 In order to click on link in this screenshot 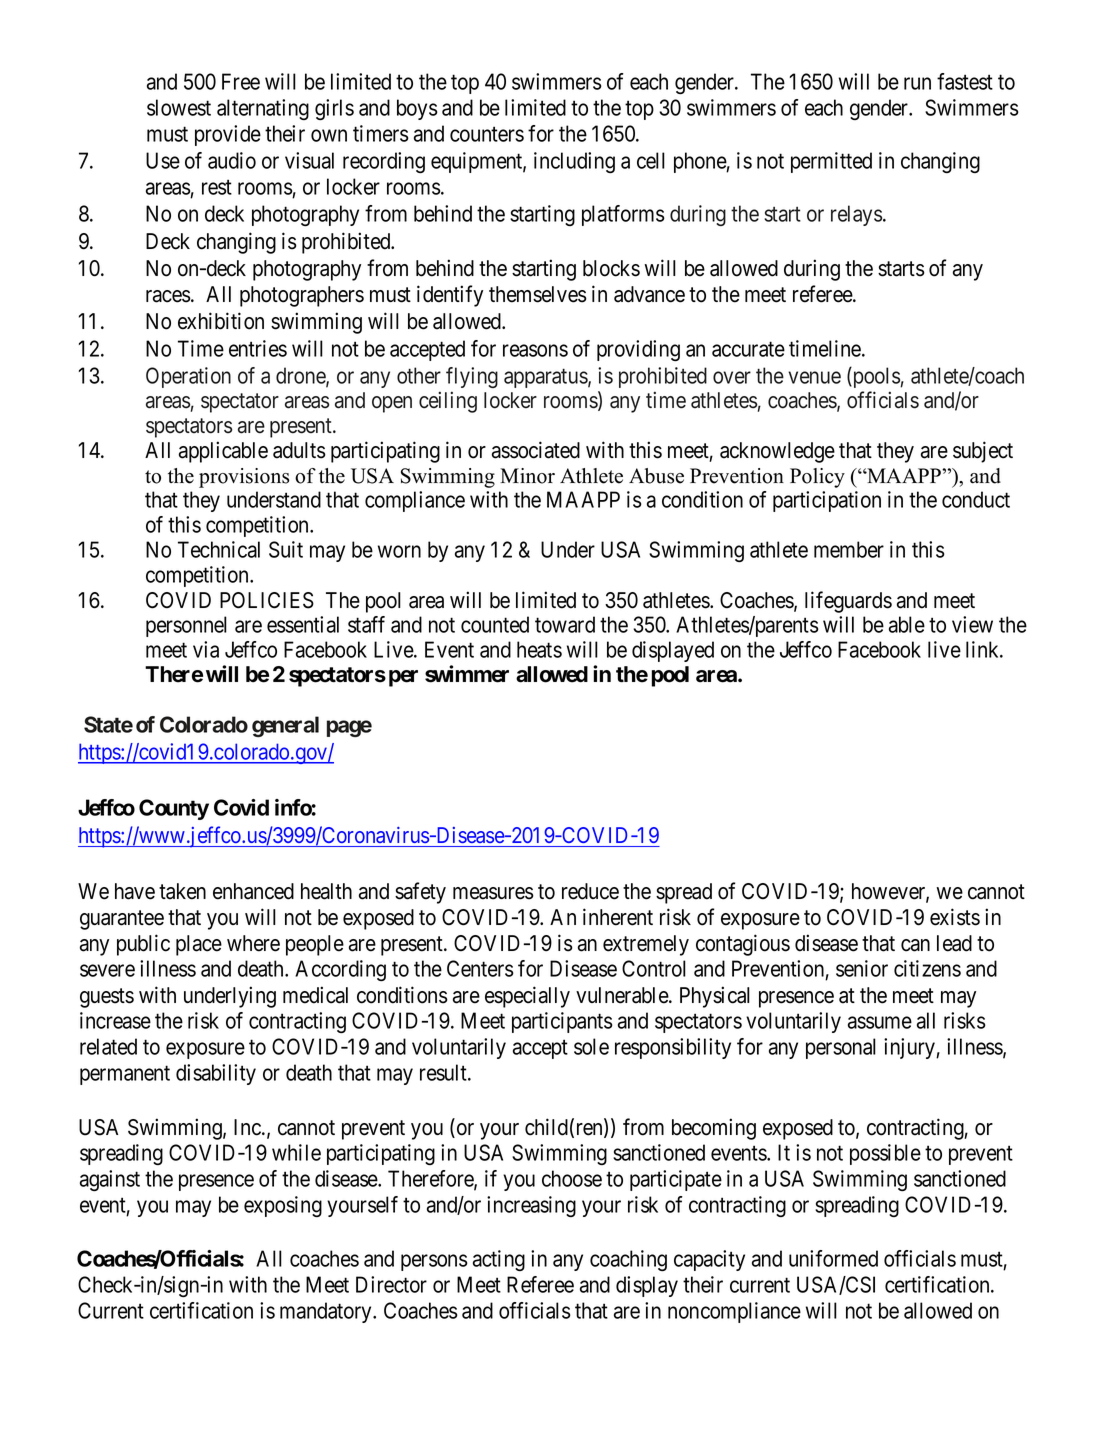, I will do `click(983, 649)`.
